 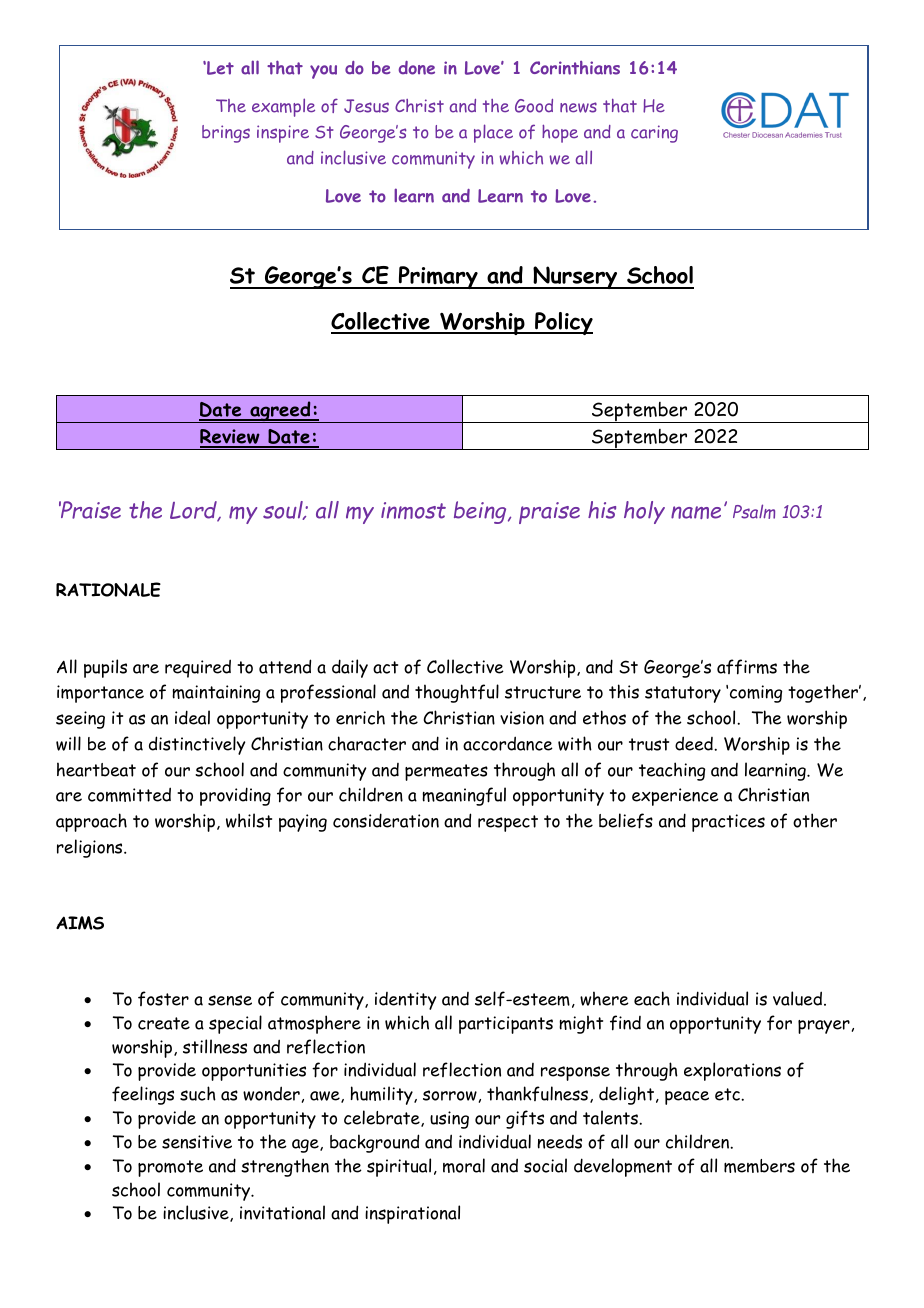 I want to click on AIMS, so click(x=80, y=923).
